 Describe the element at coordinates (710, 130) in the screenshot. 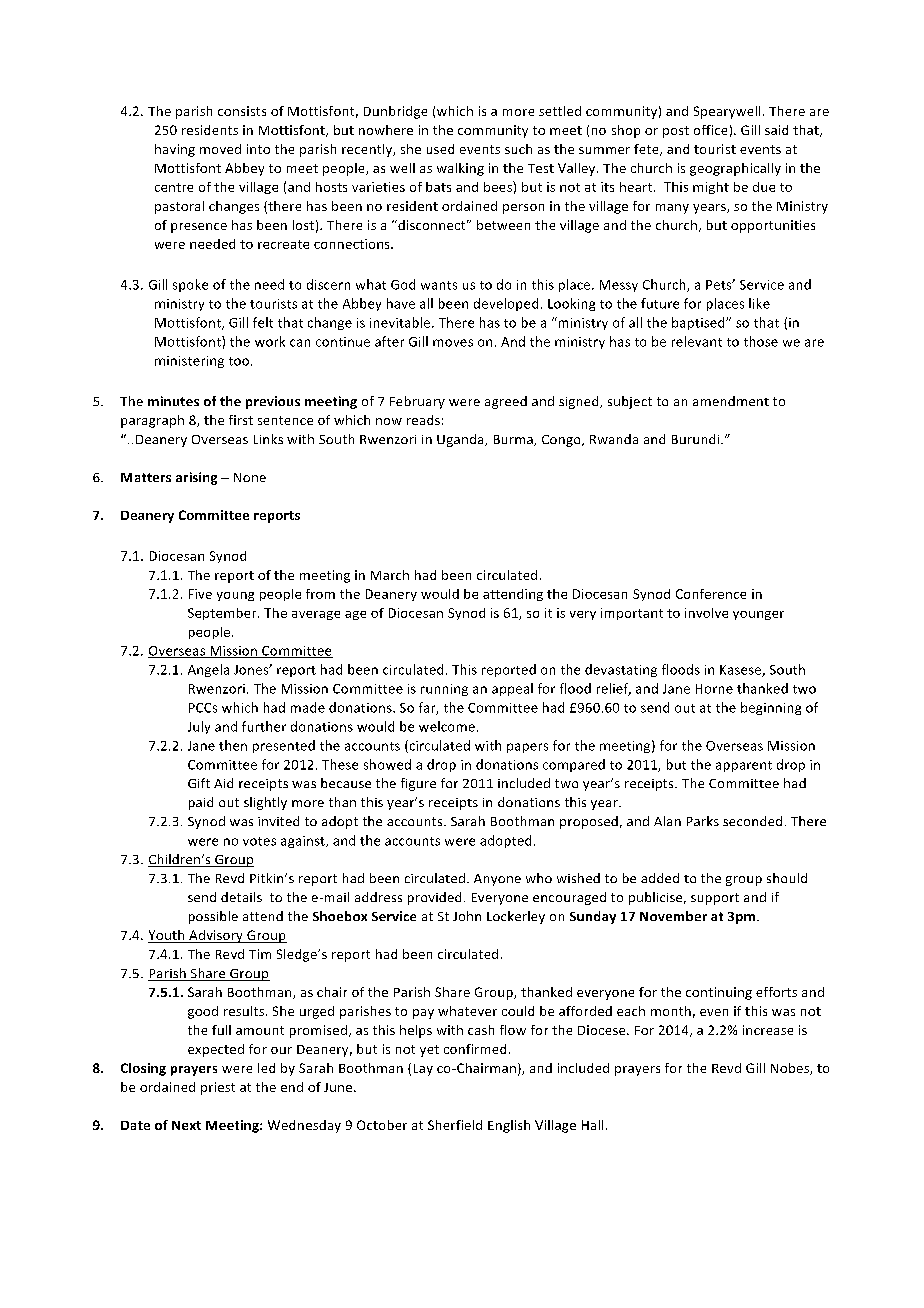

I see `office` at that location.
